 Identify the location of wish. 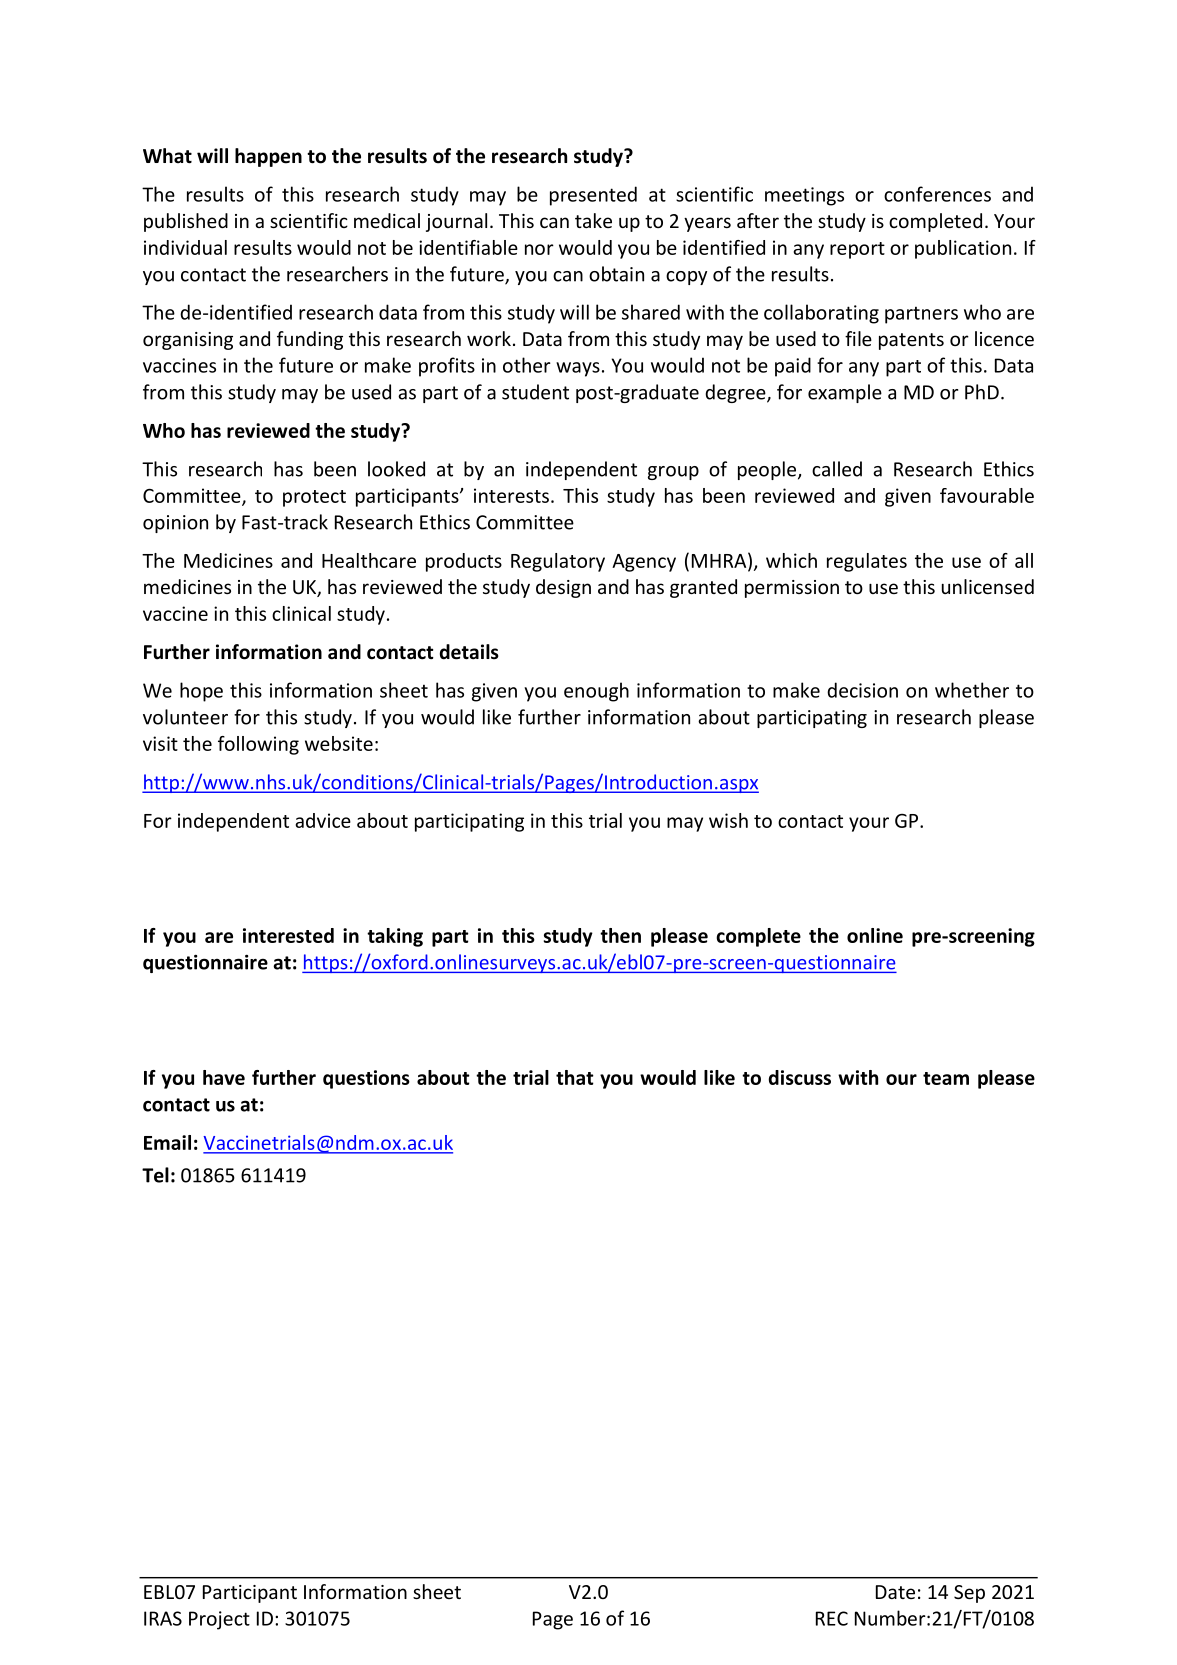
(728, 820).
